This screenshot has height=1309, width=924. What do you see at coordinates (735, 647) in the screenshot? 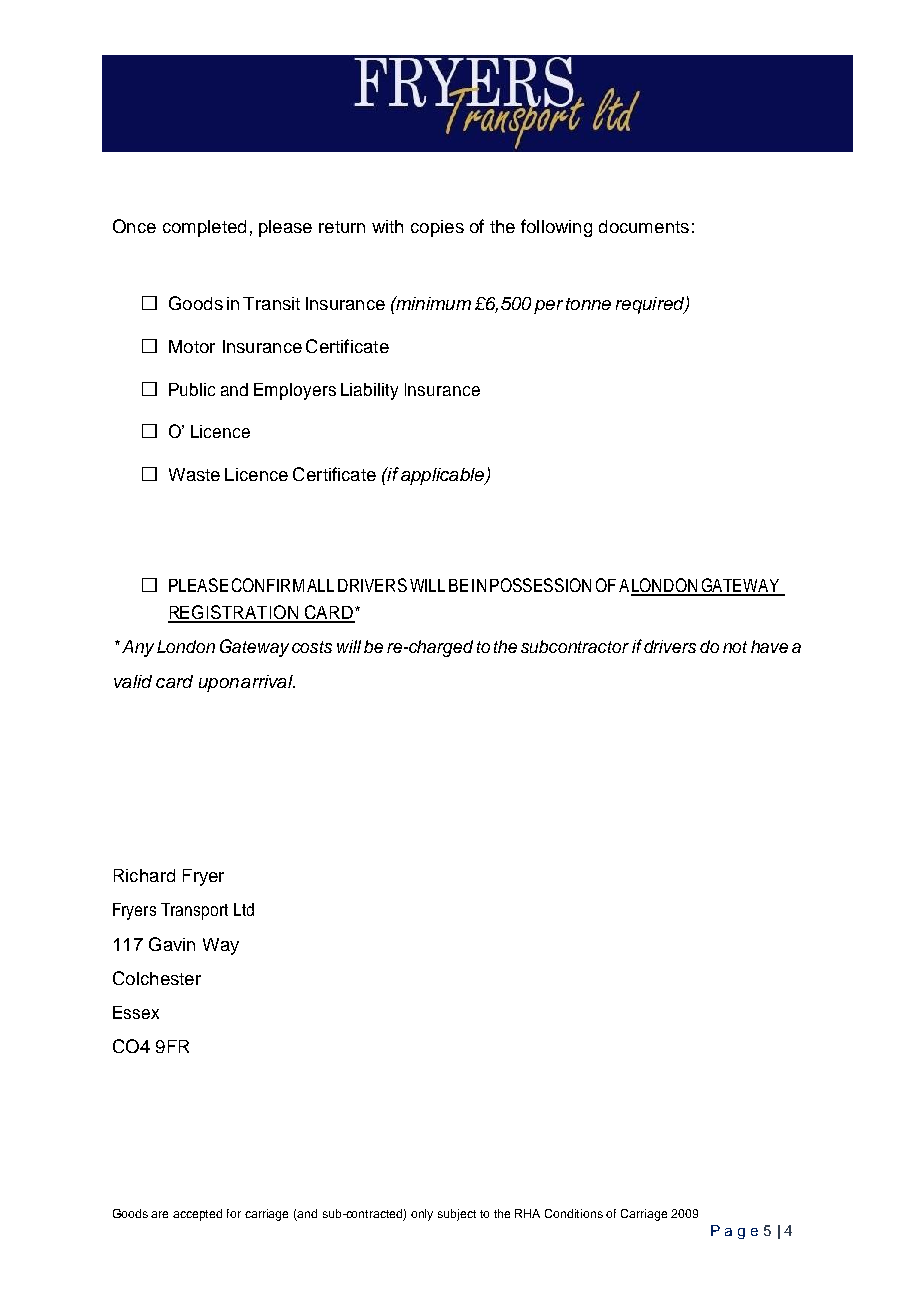
I see `not` at bounding box center [735, 647].
